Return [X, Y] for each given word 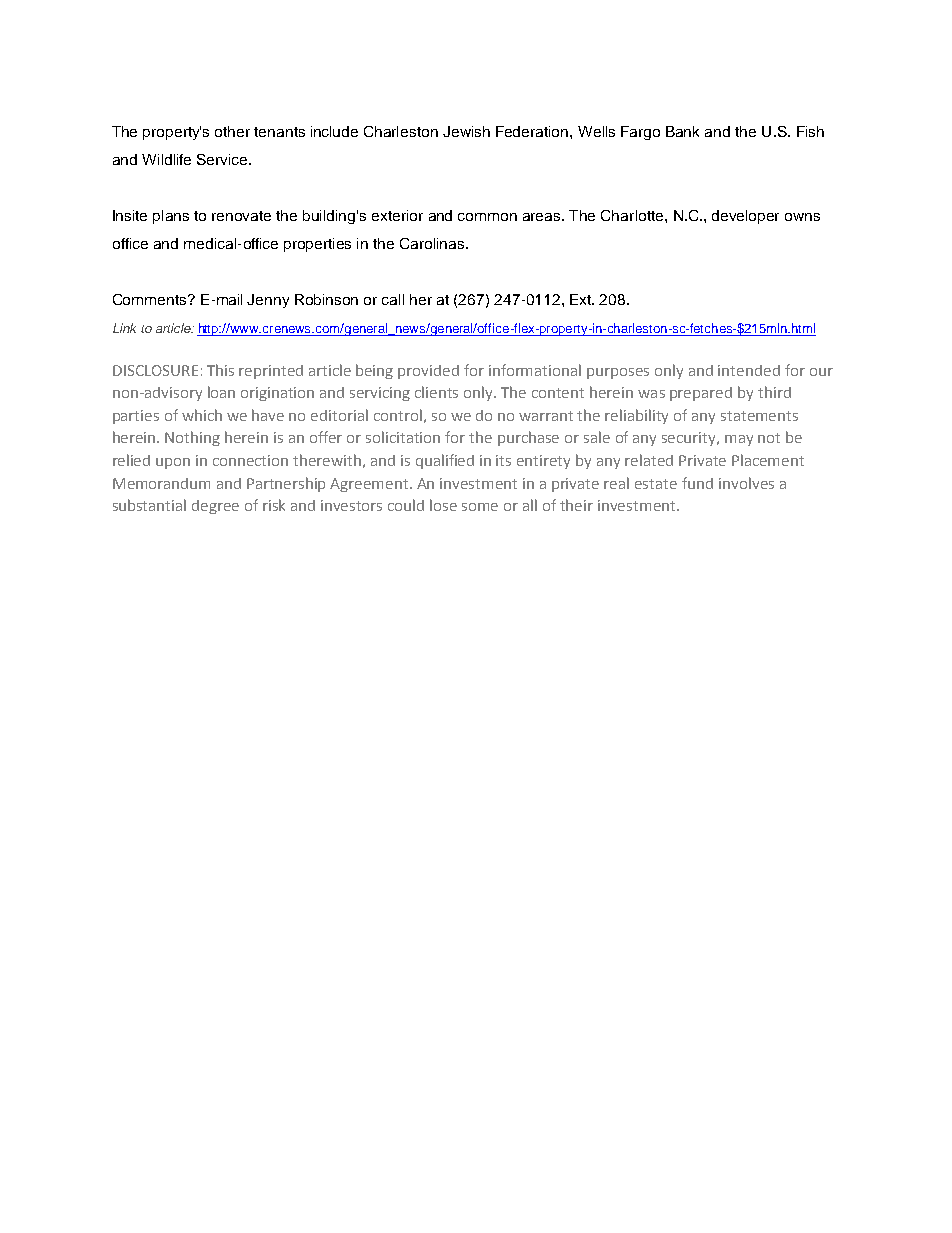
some [480, 507]
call [393, 299]
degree [215, 507]
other [232, 131]
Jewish [466, 131]
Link [124, 328]
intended [749, 370]
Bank [682, 131]
